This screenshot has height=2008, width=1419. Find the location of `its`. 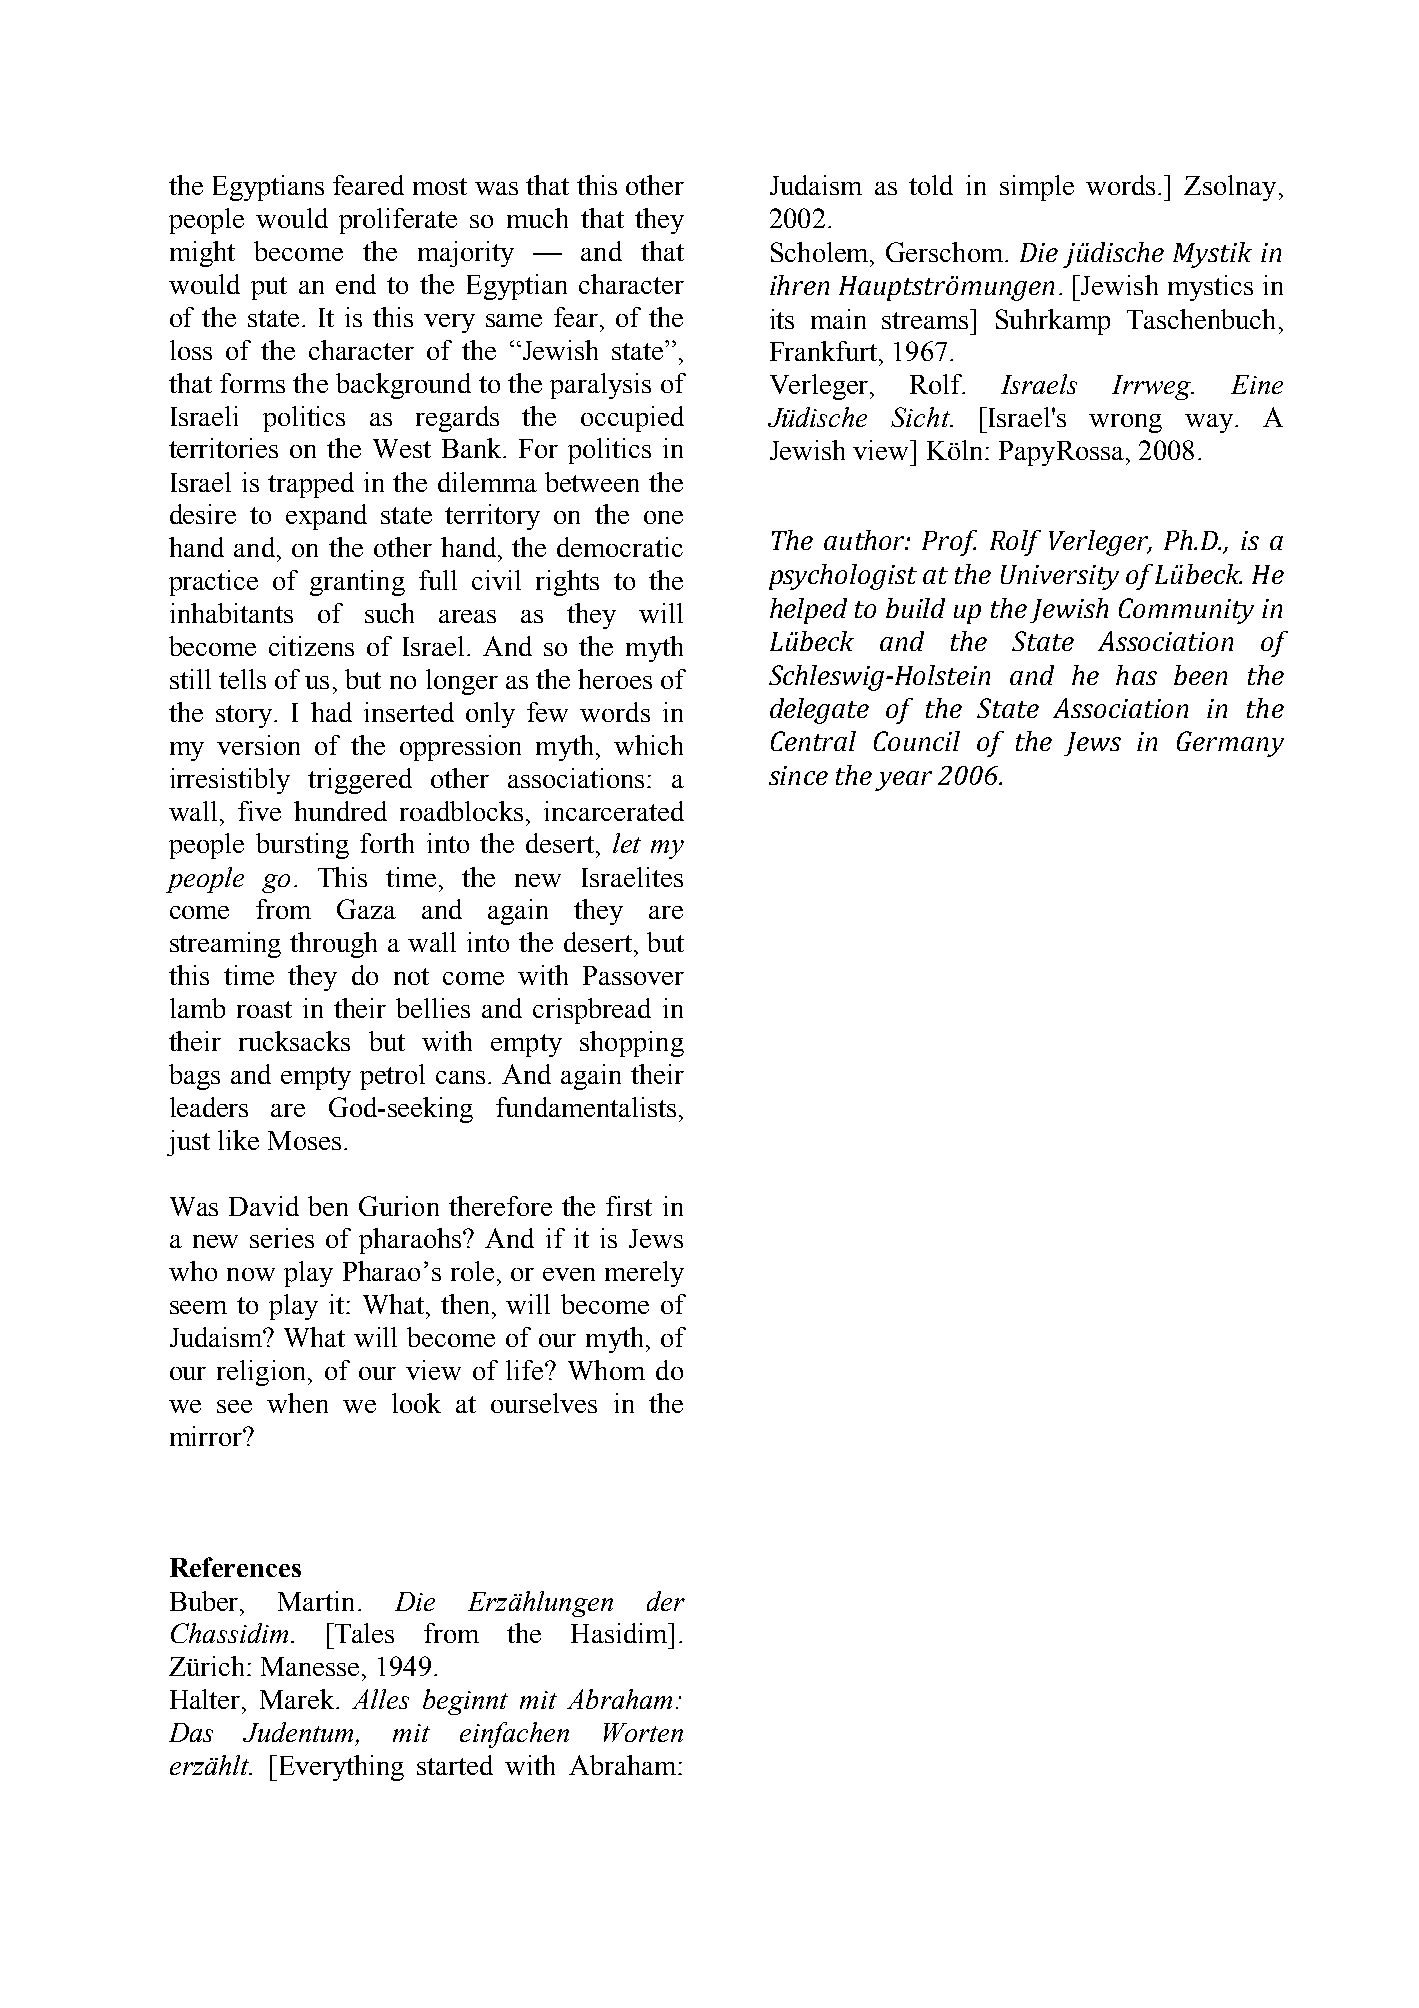

its is located at coordinates (782, 319).
